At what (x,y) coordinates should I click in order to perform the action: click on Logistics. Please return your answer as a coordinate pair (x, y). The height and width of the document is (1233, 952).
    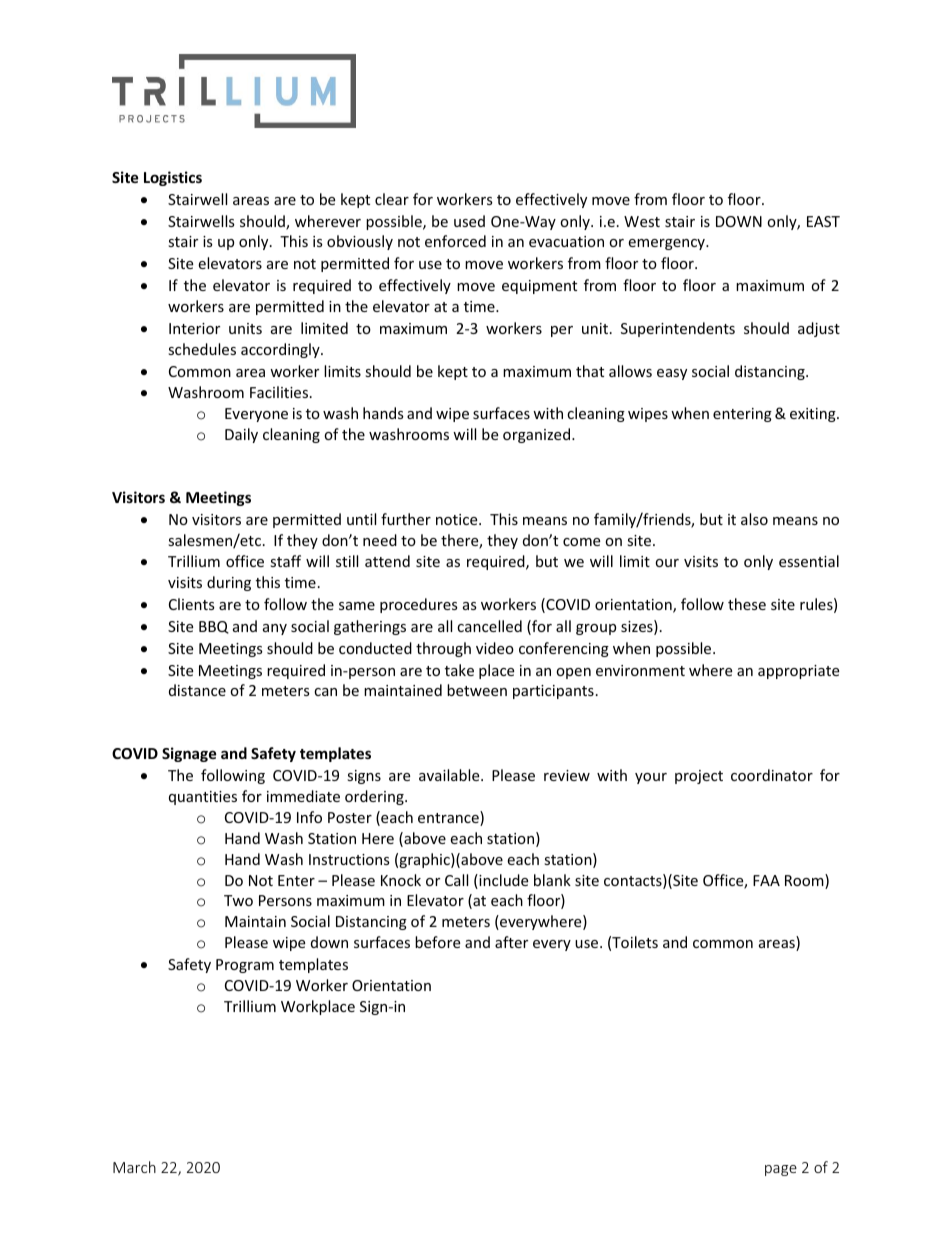
    Looking at the image, I should click on (173, 178).
